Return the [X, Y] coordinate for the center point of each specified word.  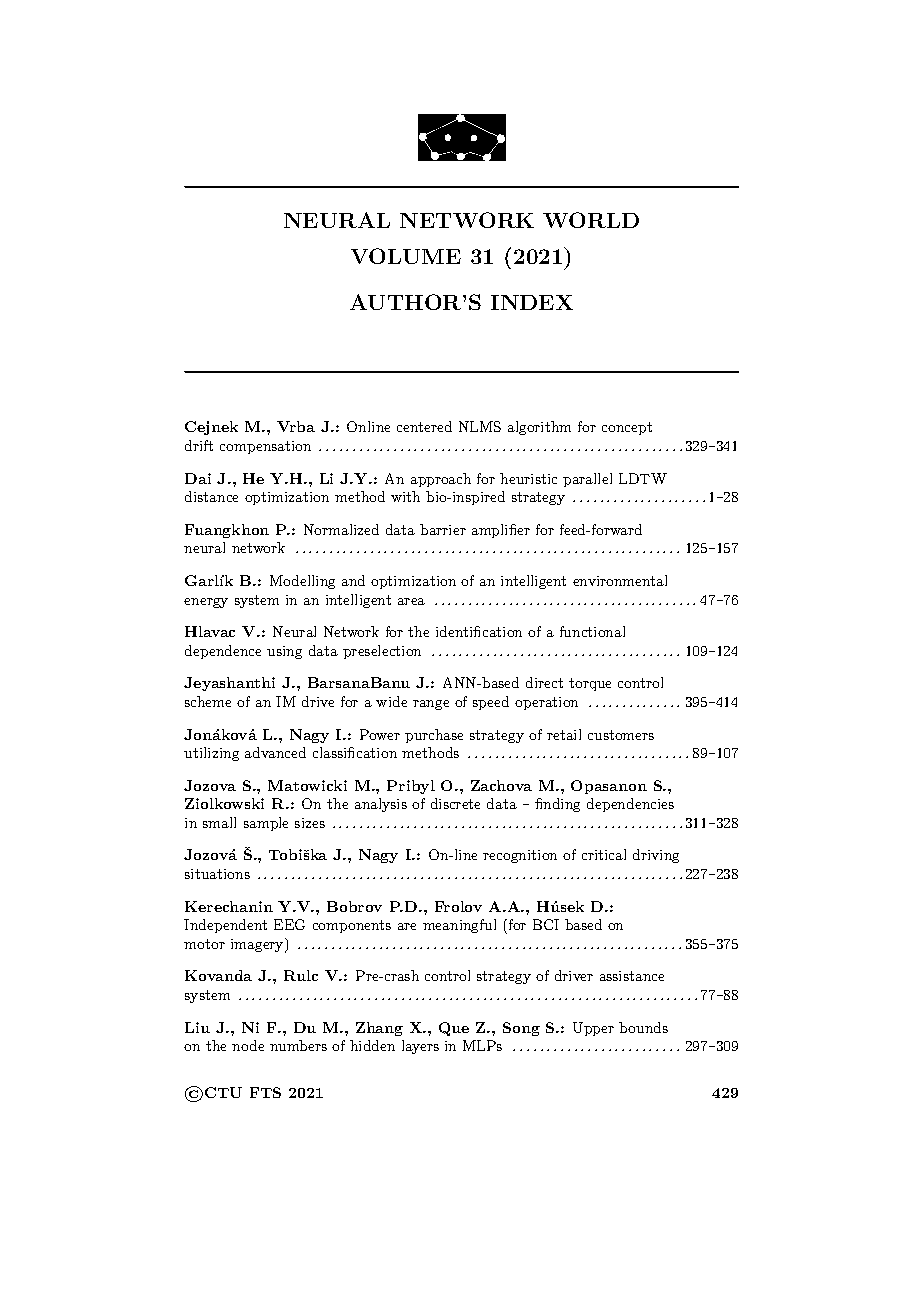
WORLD [591, 220]
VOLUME [406, 256]
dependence [223, 652]
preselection [382, 652]
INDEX [532, 302]
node [248, 1045]
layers [420, 1047]
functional [592, 631]
